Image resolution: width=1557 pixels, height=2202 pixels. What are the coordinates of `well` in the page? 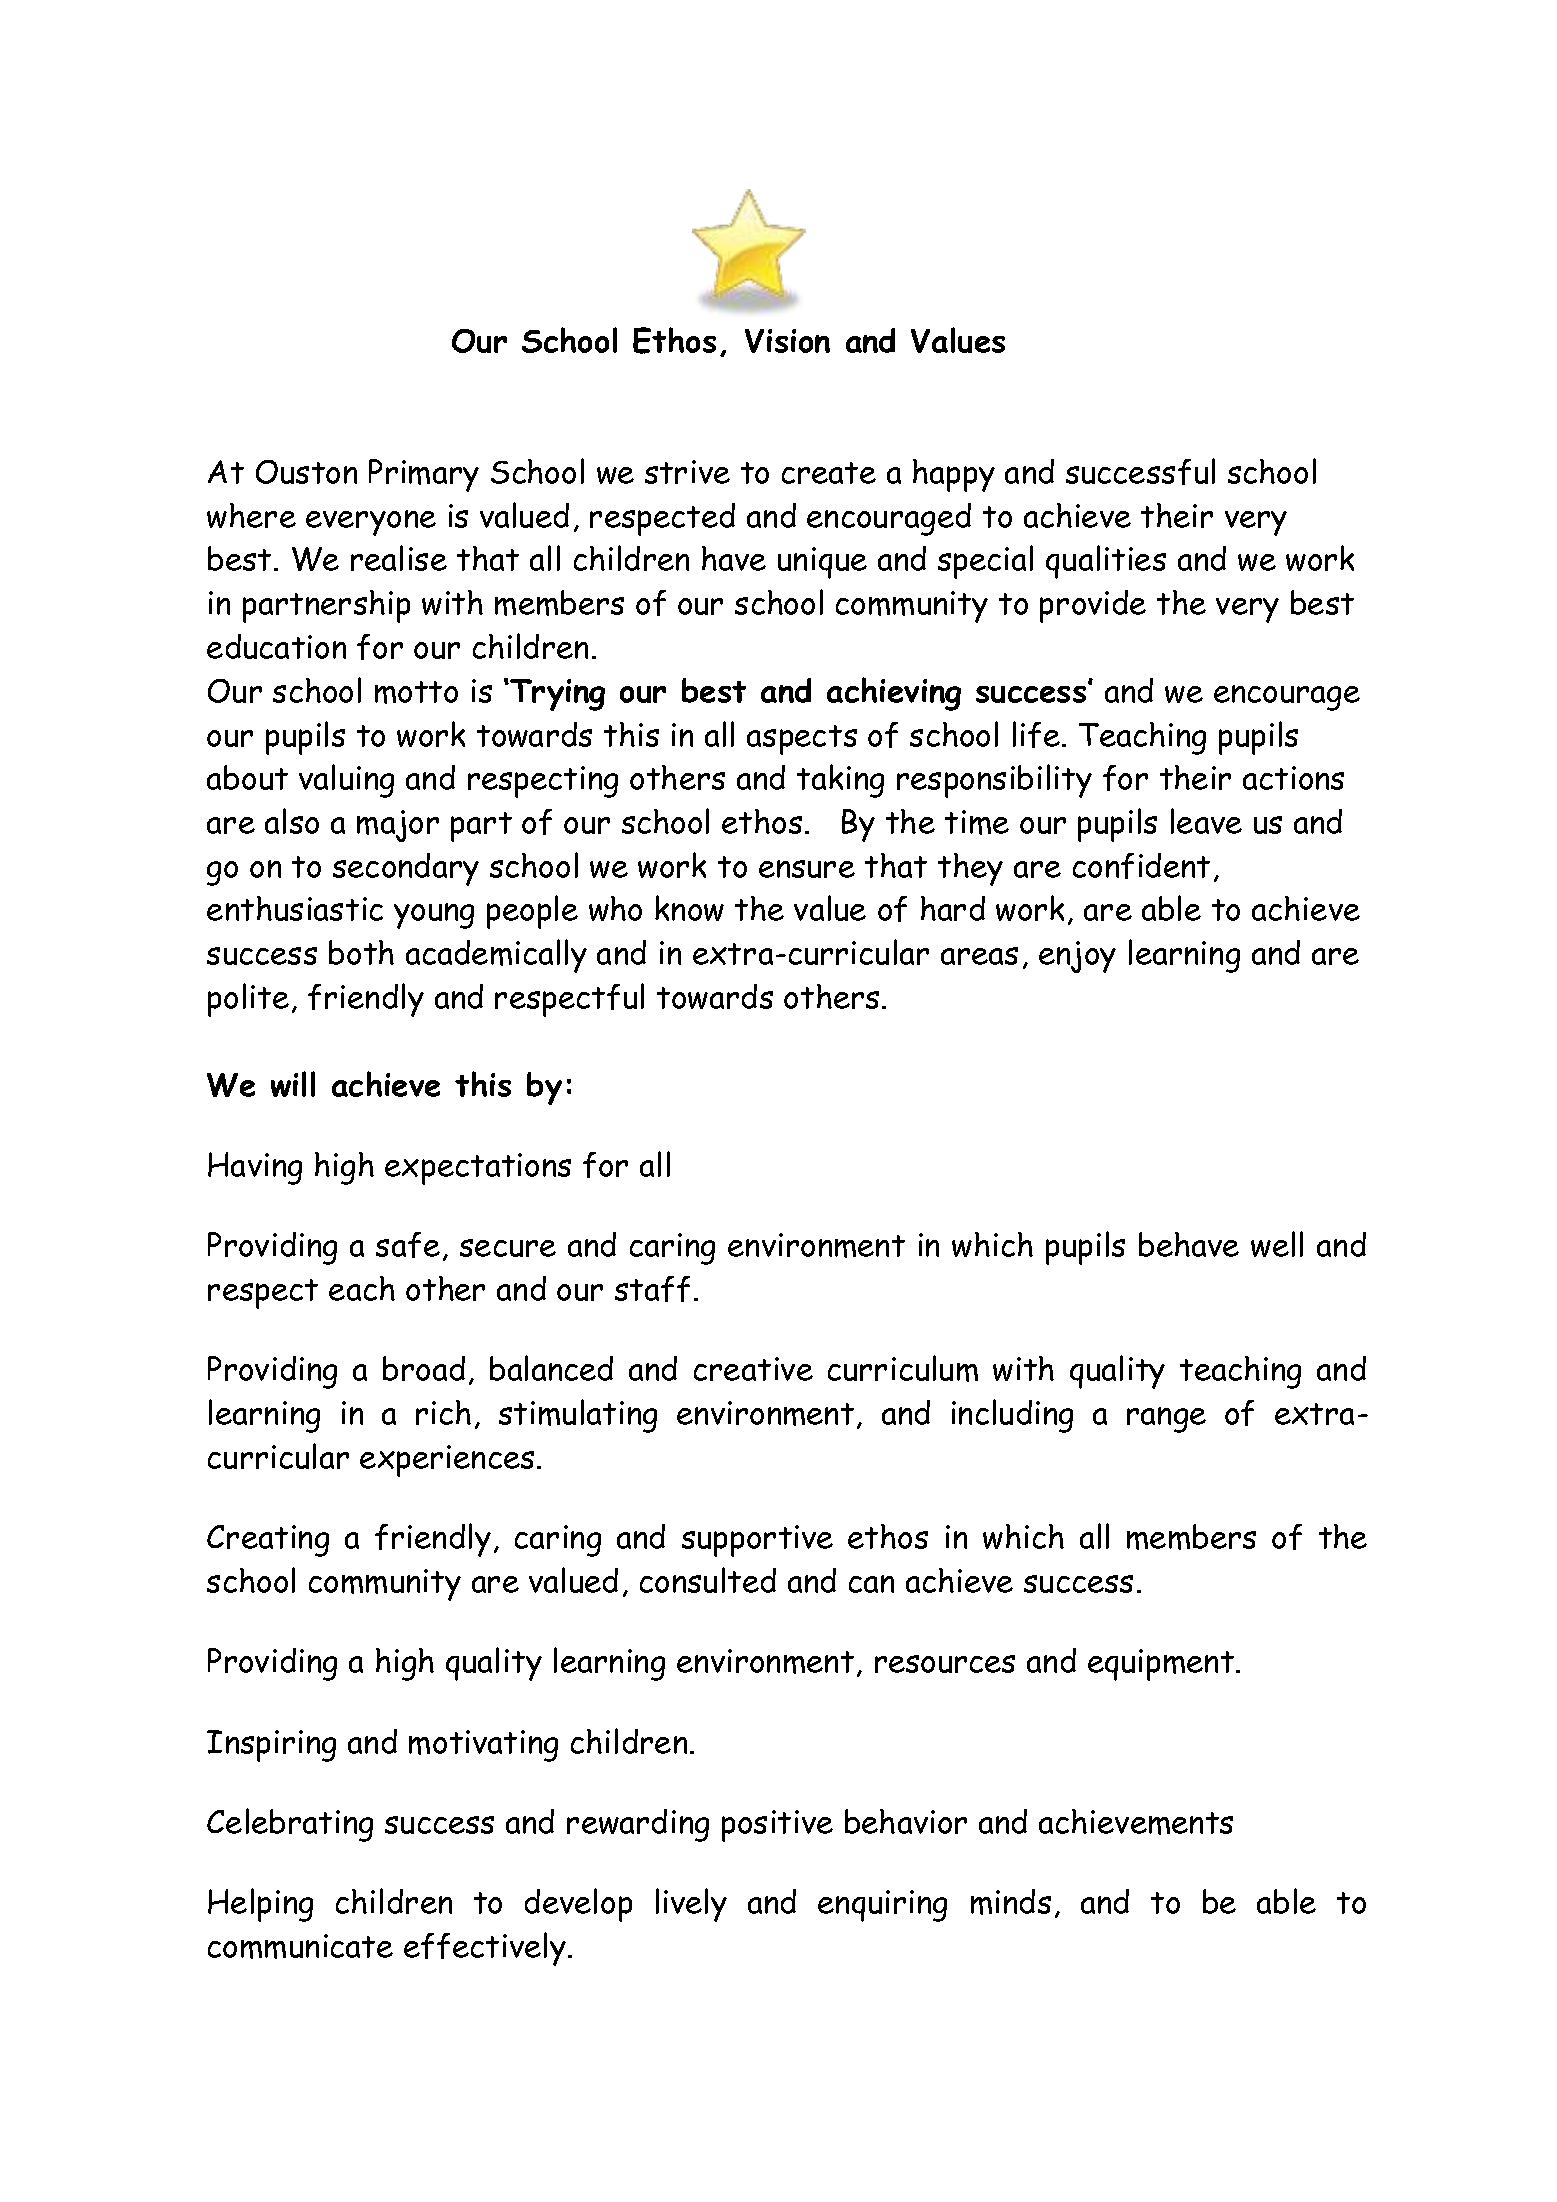 It's located at (1277, 1244).
